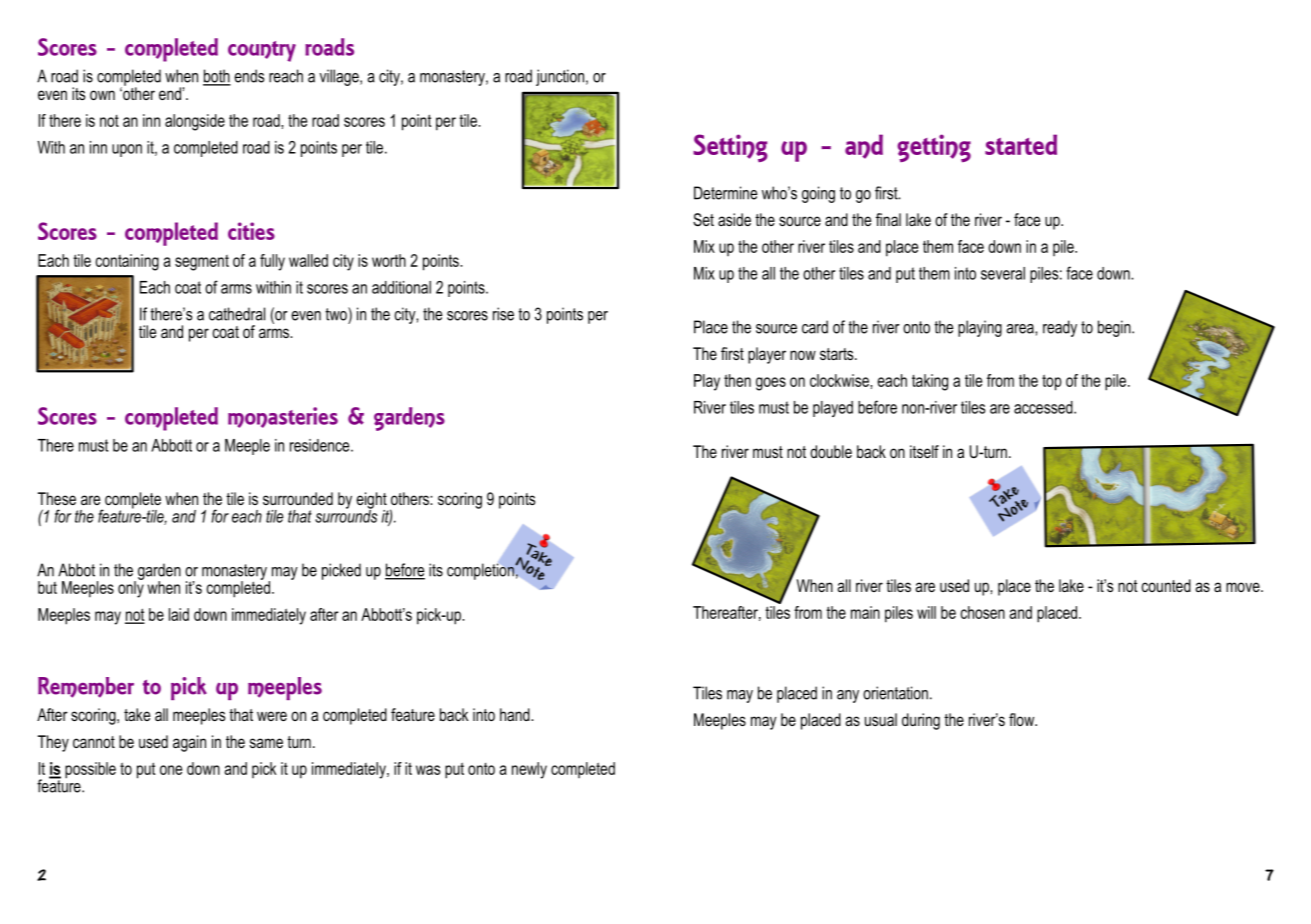  Describe the element at coordinates (865, 612) in the document. I see `main` at that location.
